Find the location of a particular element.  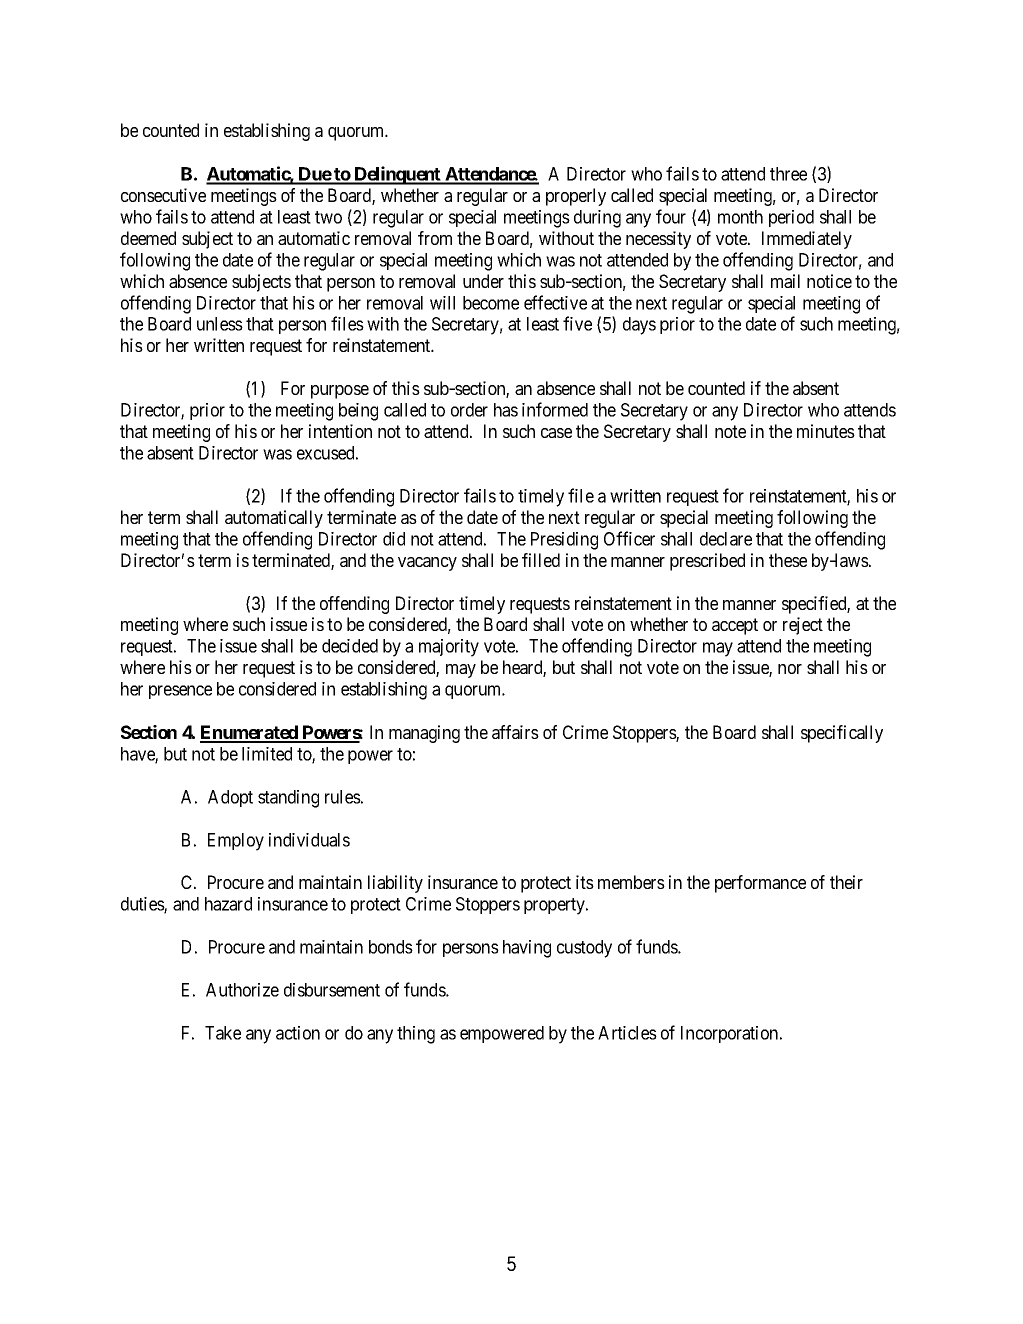

case is located at coordinates (556, 433).
